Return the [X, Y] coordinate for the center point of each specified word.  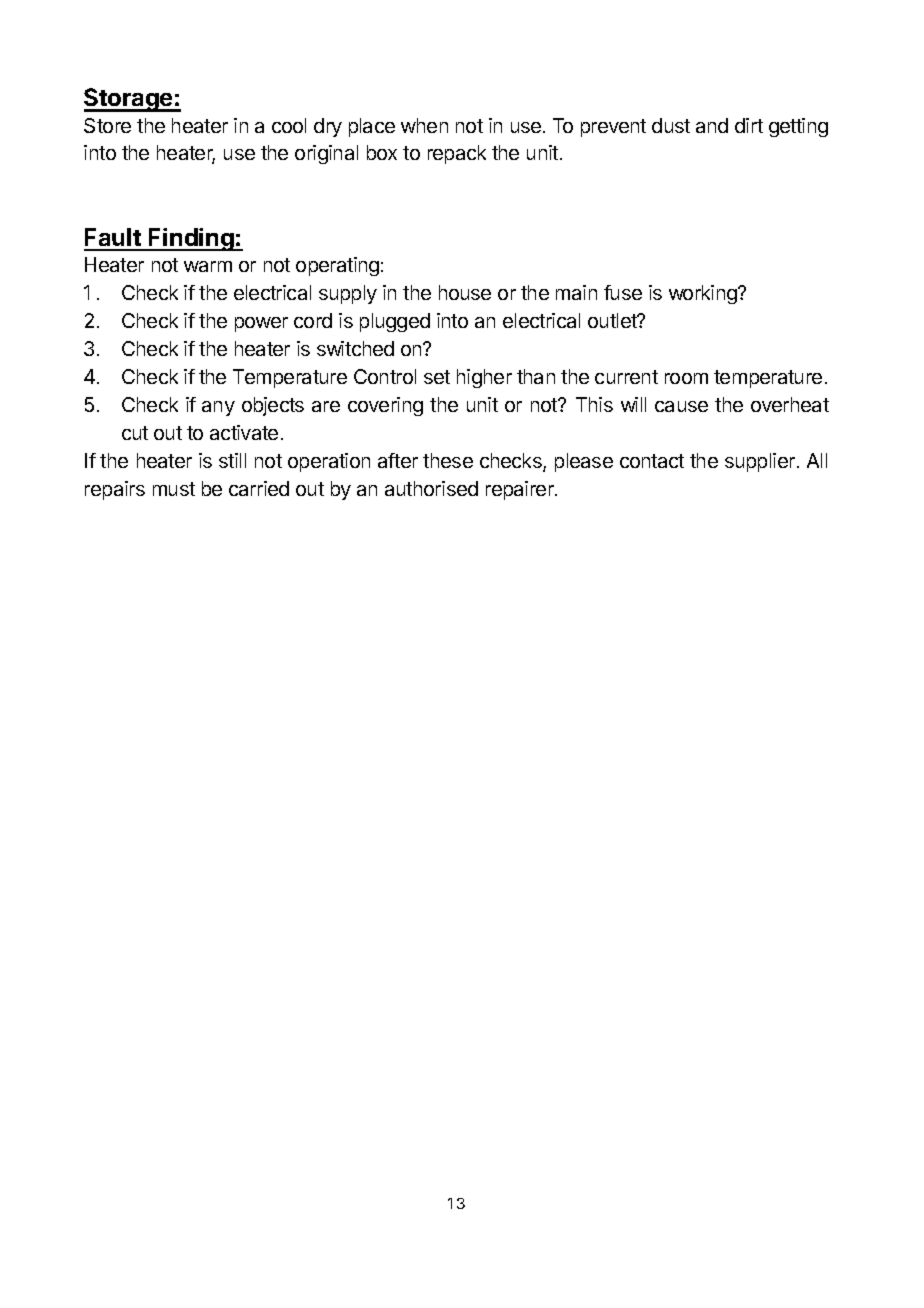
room [686, 378]
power [261, 324]
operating [337, 266]
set [437, 377]
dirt [749, 125]
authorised [431, 488]
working [704, 294]
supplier [760, 462]
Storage [129, 100]
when [424, 125]
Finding [191, 239]
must [174, 489]
